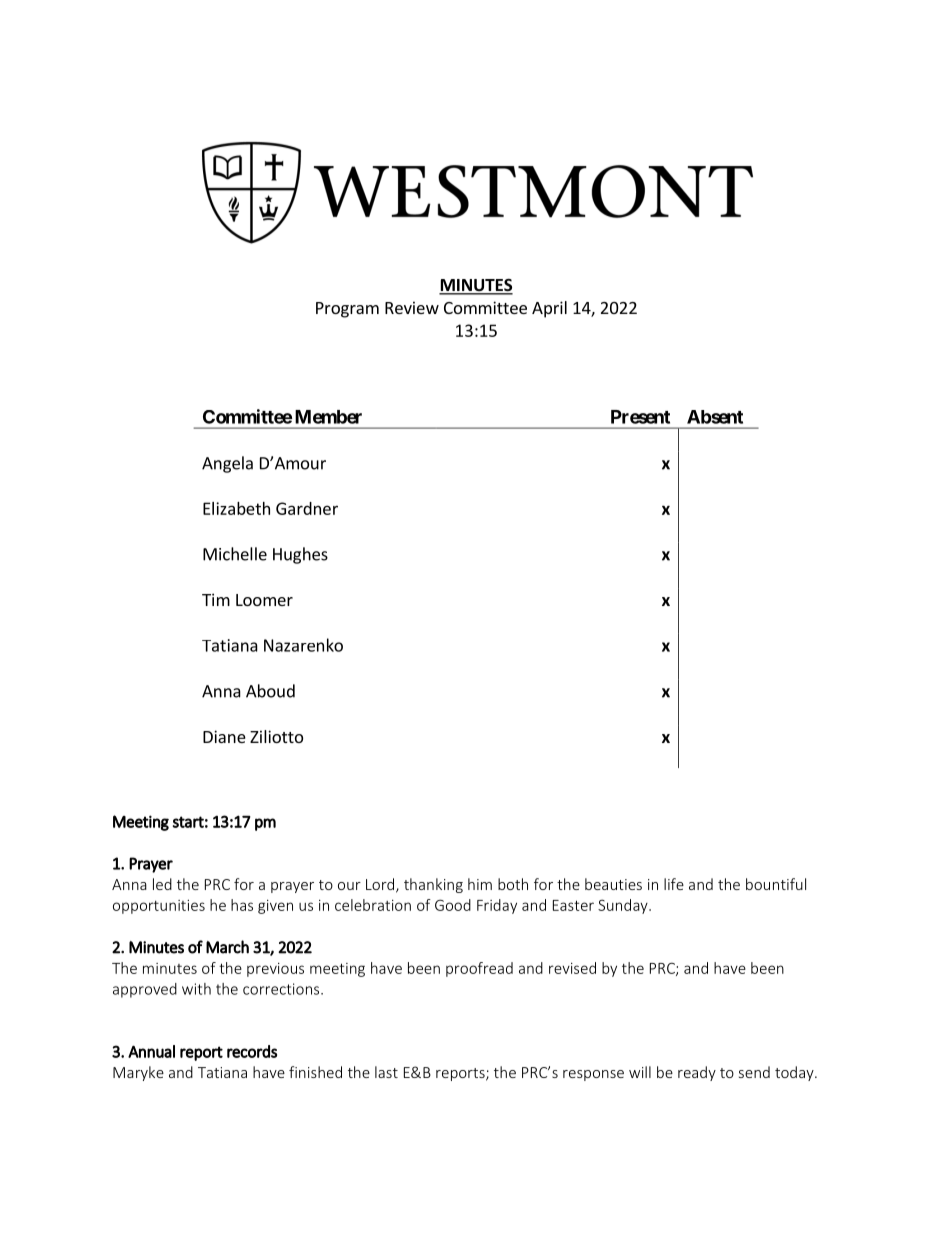 This page has height=1233, width=952. Describe the element at coordinates (674, 884) in the page. I see `life` at that location.
